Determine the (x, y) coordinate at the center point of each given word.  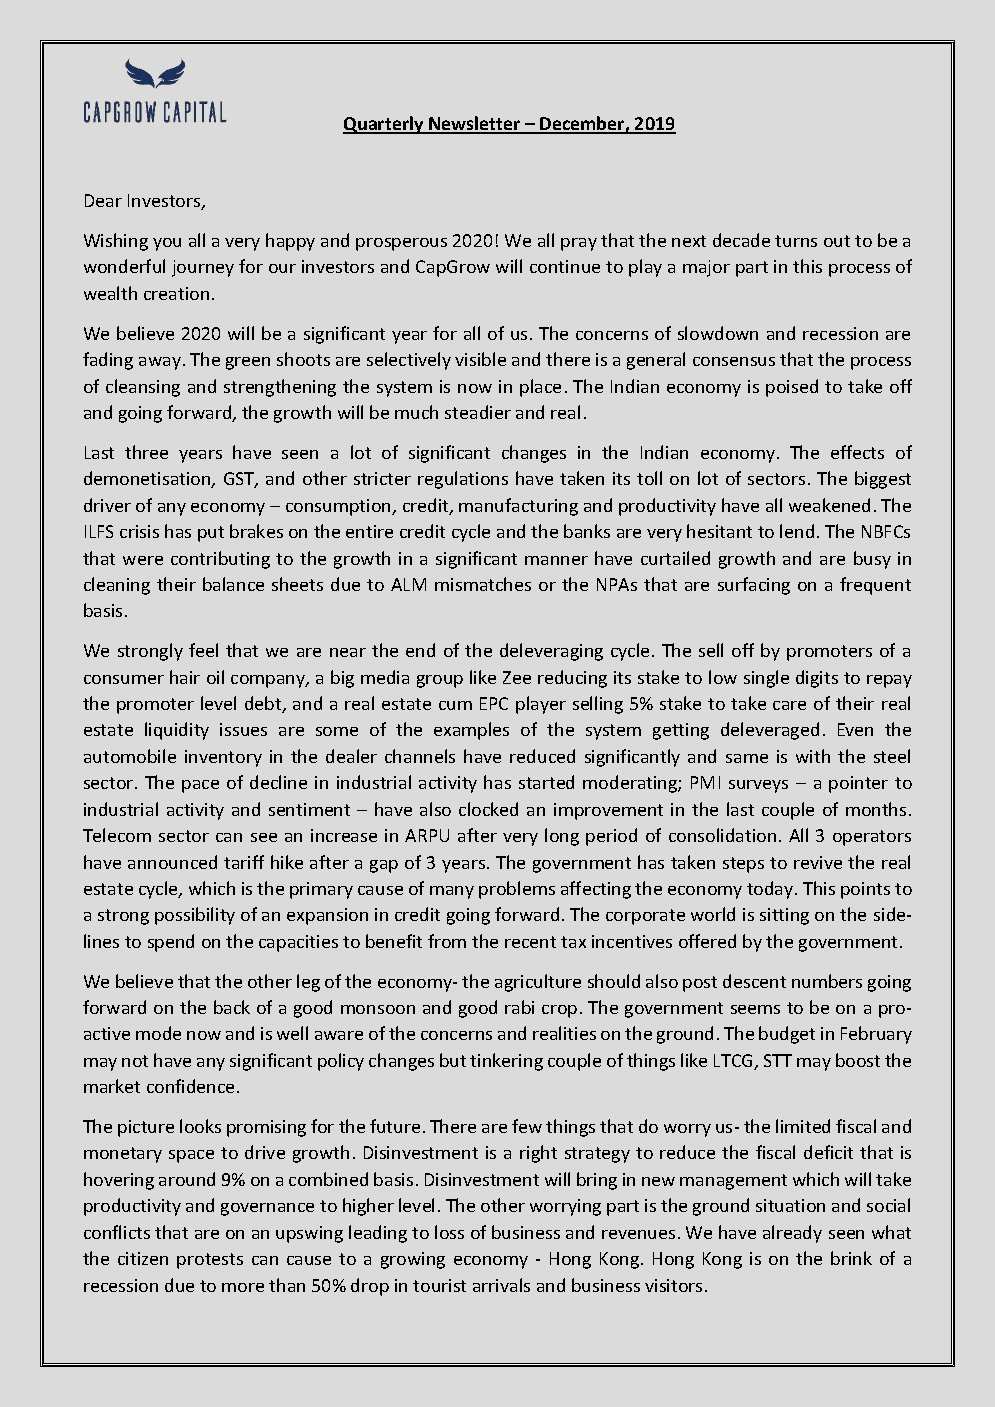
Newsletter (475, 124)
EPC (494, 703)
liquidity (177, 731)
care (789, 705)
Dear (103, 200)
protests (210, 1261)
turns (796, 241)
